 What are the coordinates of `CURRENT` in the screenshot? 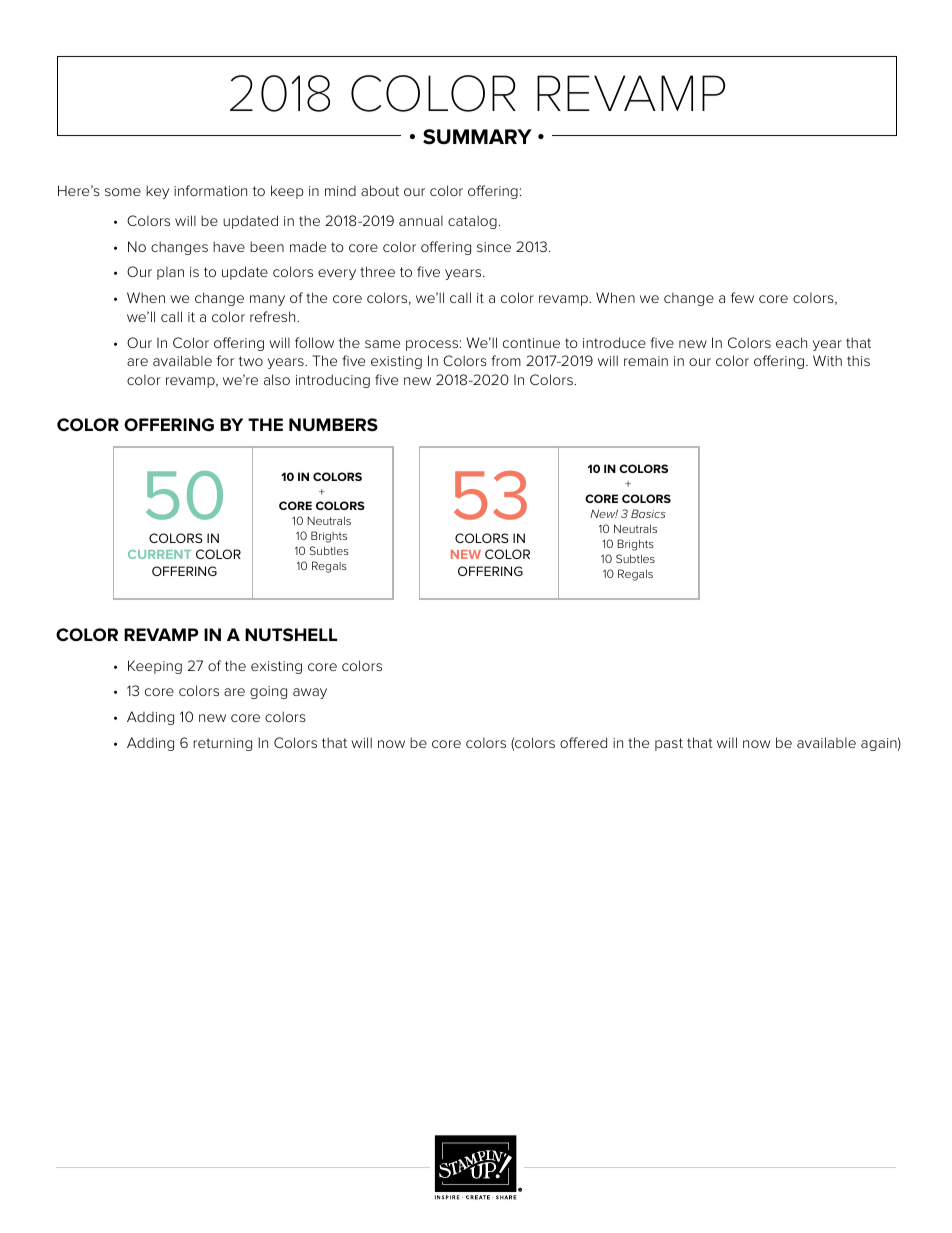 It's located at (159, 554).
